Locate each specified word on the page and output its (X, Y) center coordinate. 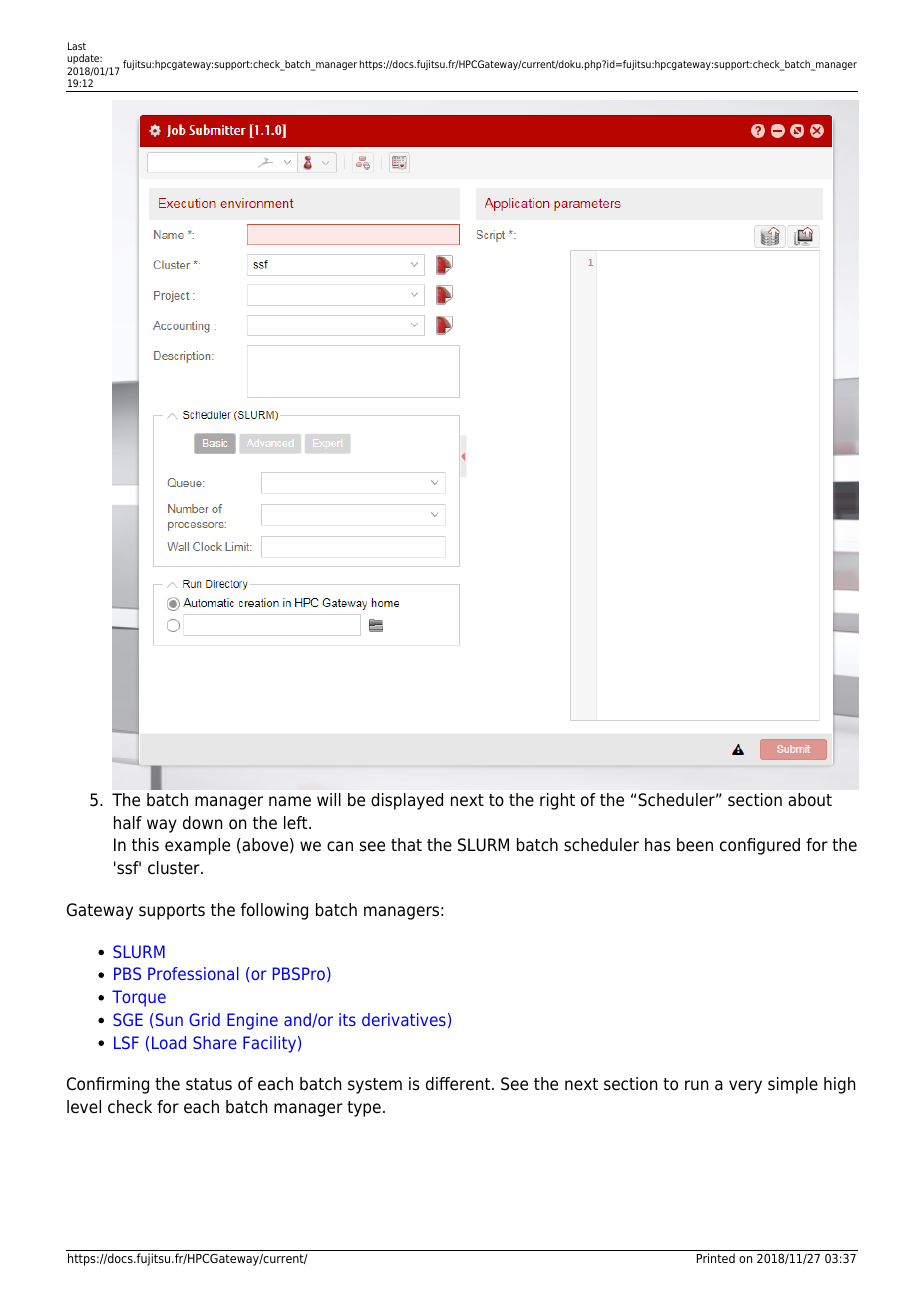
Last (77, 46)
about (810, 800)
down (202, 823)
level (84, 1107)
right (557, 801)
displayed (407, 801)
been (695, 845)
